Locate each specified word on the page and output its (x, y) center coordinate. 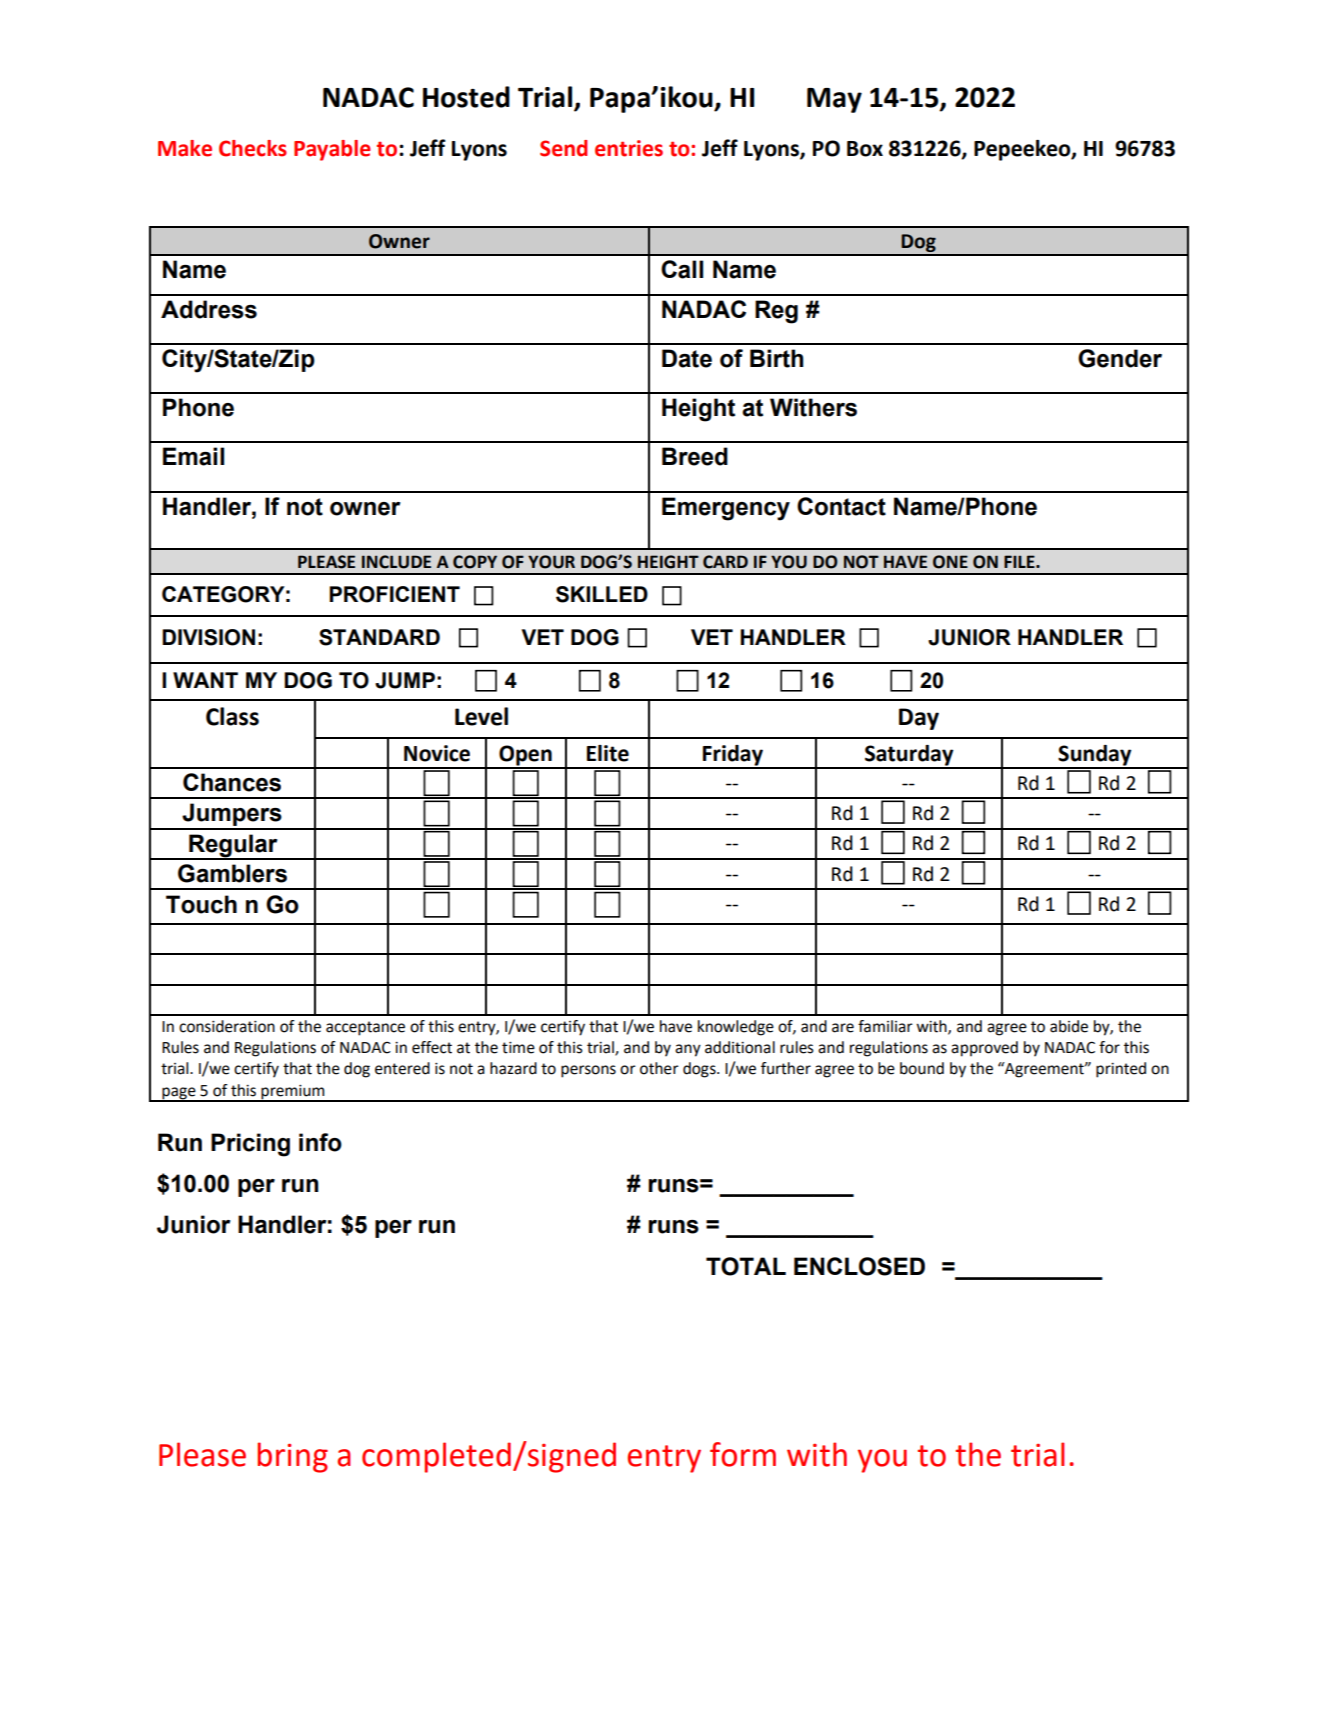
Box (865, 149)
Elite (608, 753)
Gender (1120, 358)
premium (293, 1093)
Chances (232, 782)
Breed (695, 456)
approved (984, 1049)
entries (629, 148)
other (659, 1068)
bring (293, 1457)
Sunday (1095, 756)
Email (193, 456)
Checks (253, 148)
